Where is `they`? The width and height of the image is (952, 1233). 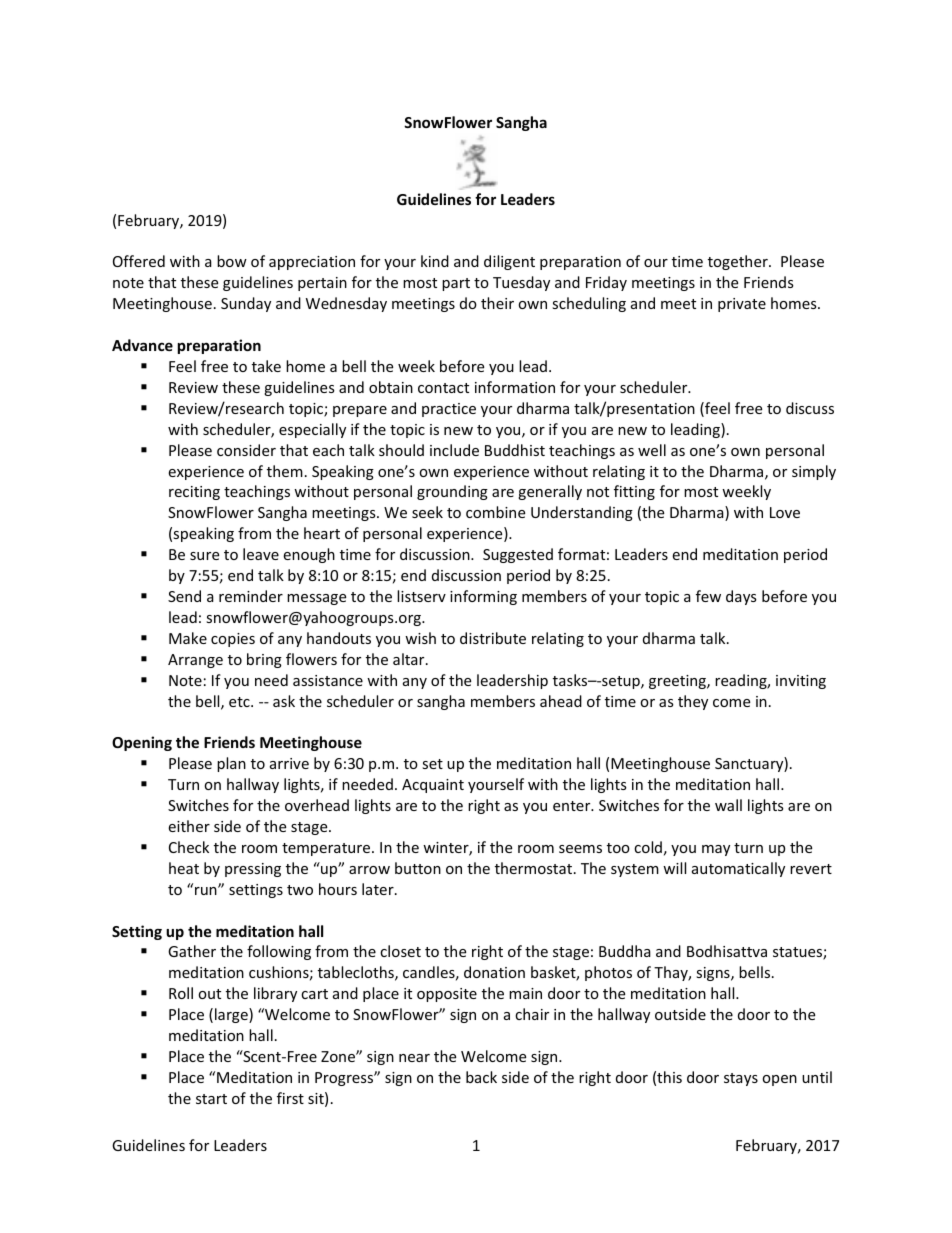
they is located at coordinates (693, 702).
